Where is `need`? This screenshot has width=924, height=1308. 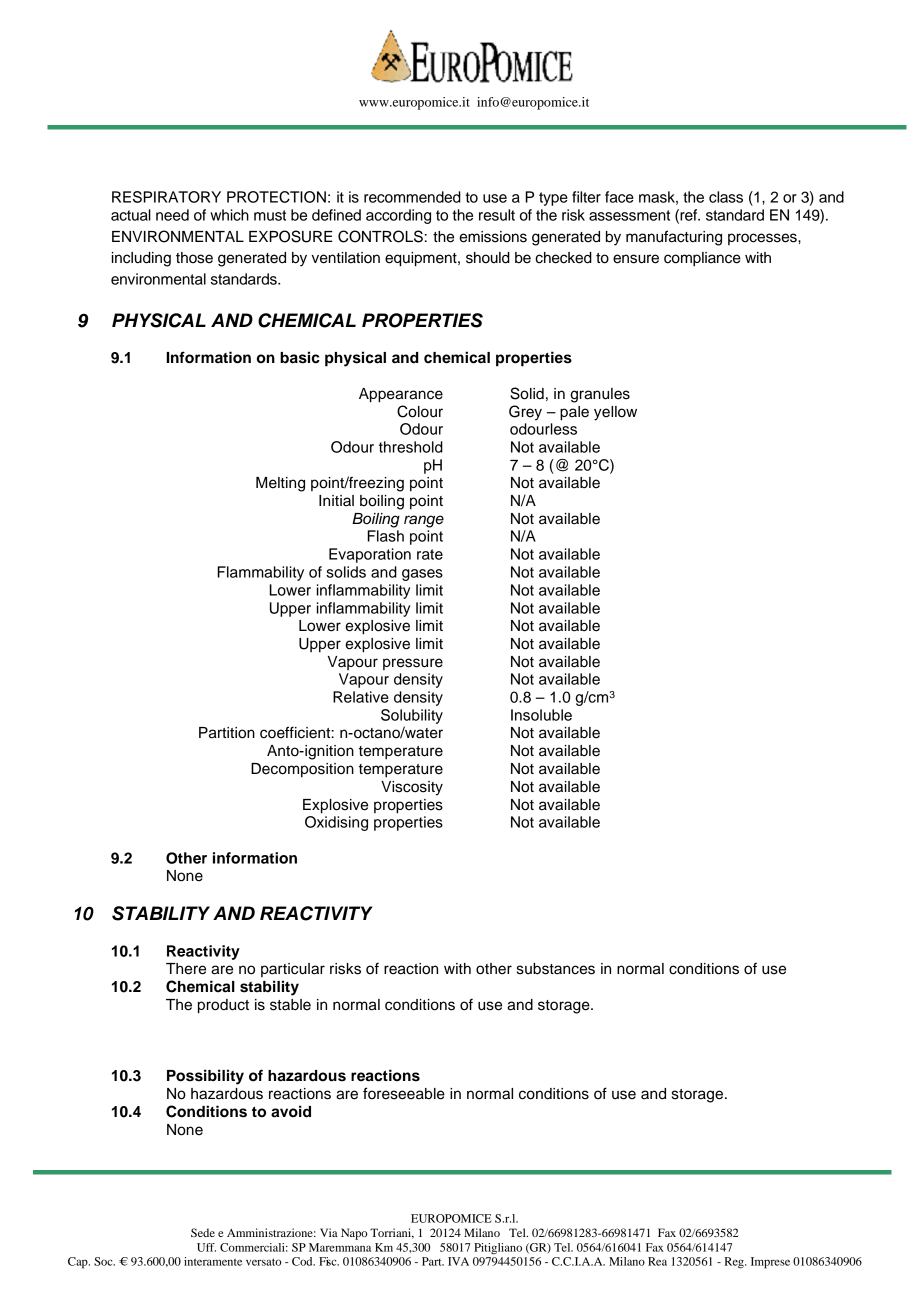
need is located at coordinates (172, 215).
